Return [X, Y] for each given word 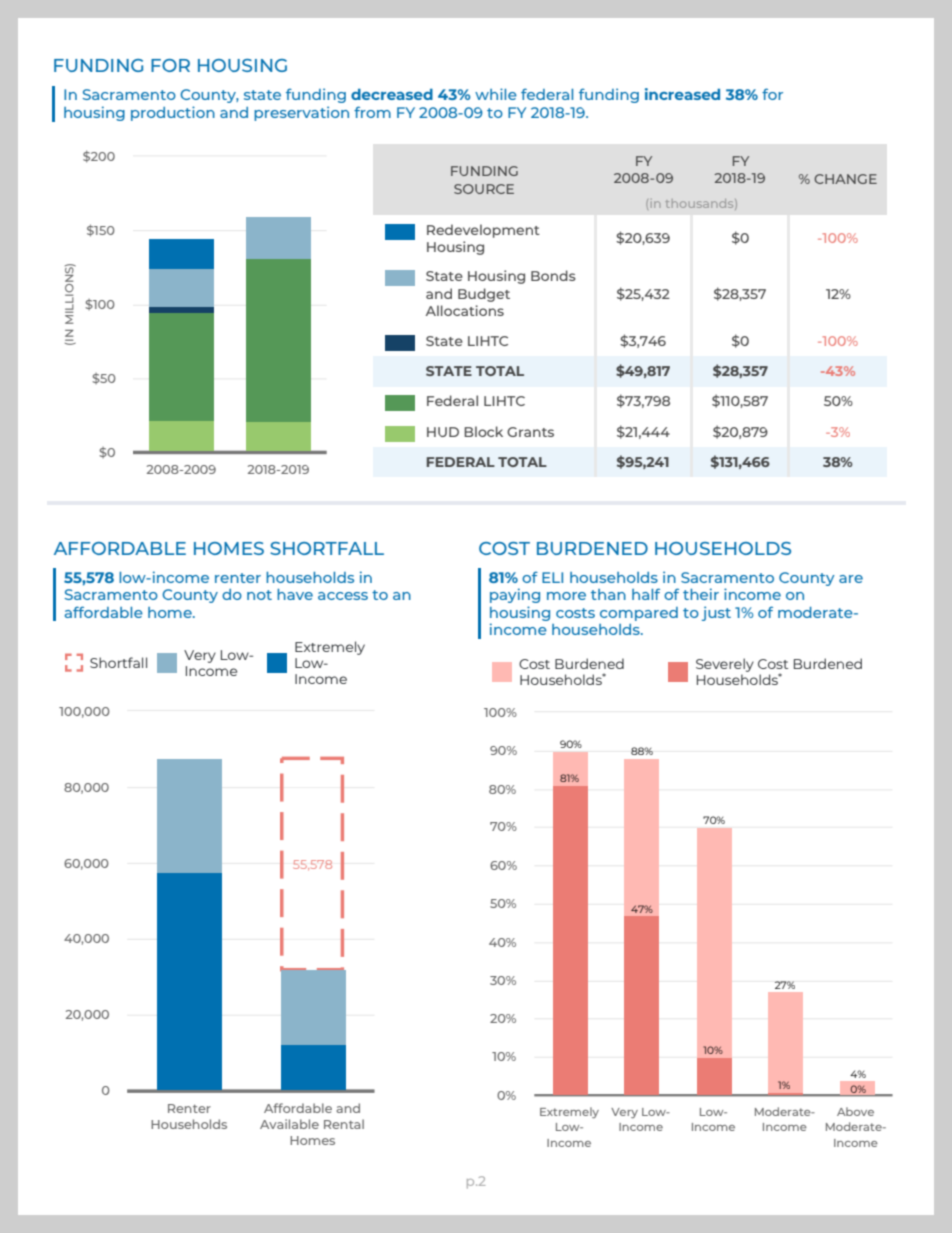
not [259, 595]
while [496, 94]
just [716, 613]
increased [682, 94]
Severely [725, 665]
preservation [301, 113]
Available [289, 1124]
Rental [344, 1124]
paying [515, 595]
